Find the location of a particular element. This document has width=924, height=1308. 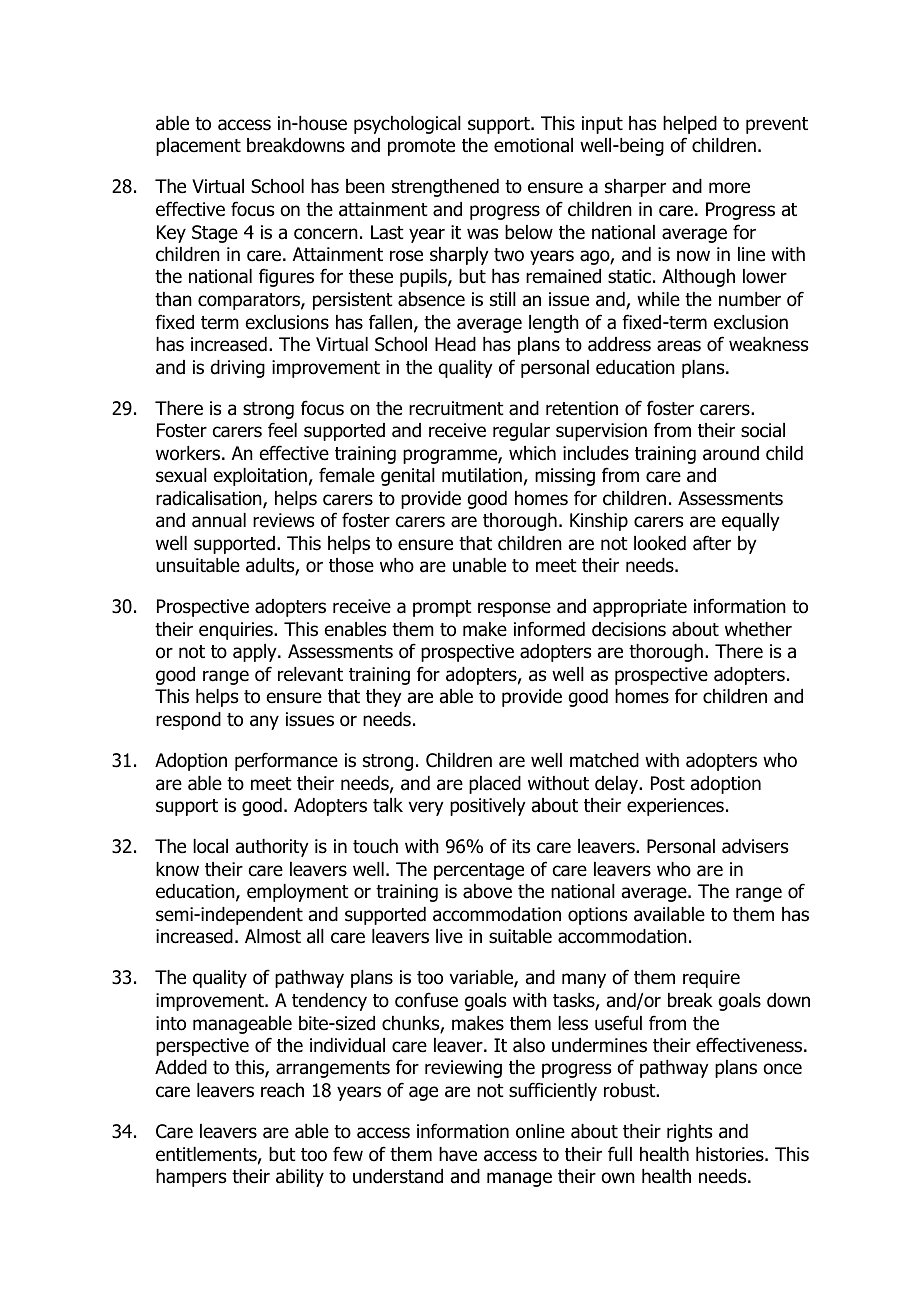

advisers is located at coordinates (755, 846).
